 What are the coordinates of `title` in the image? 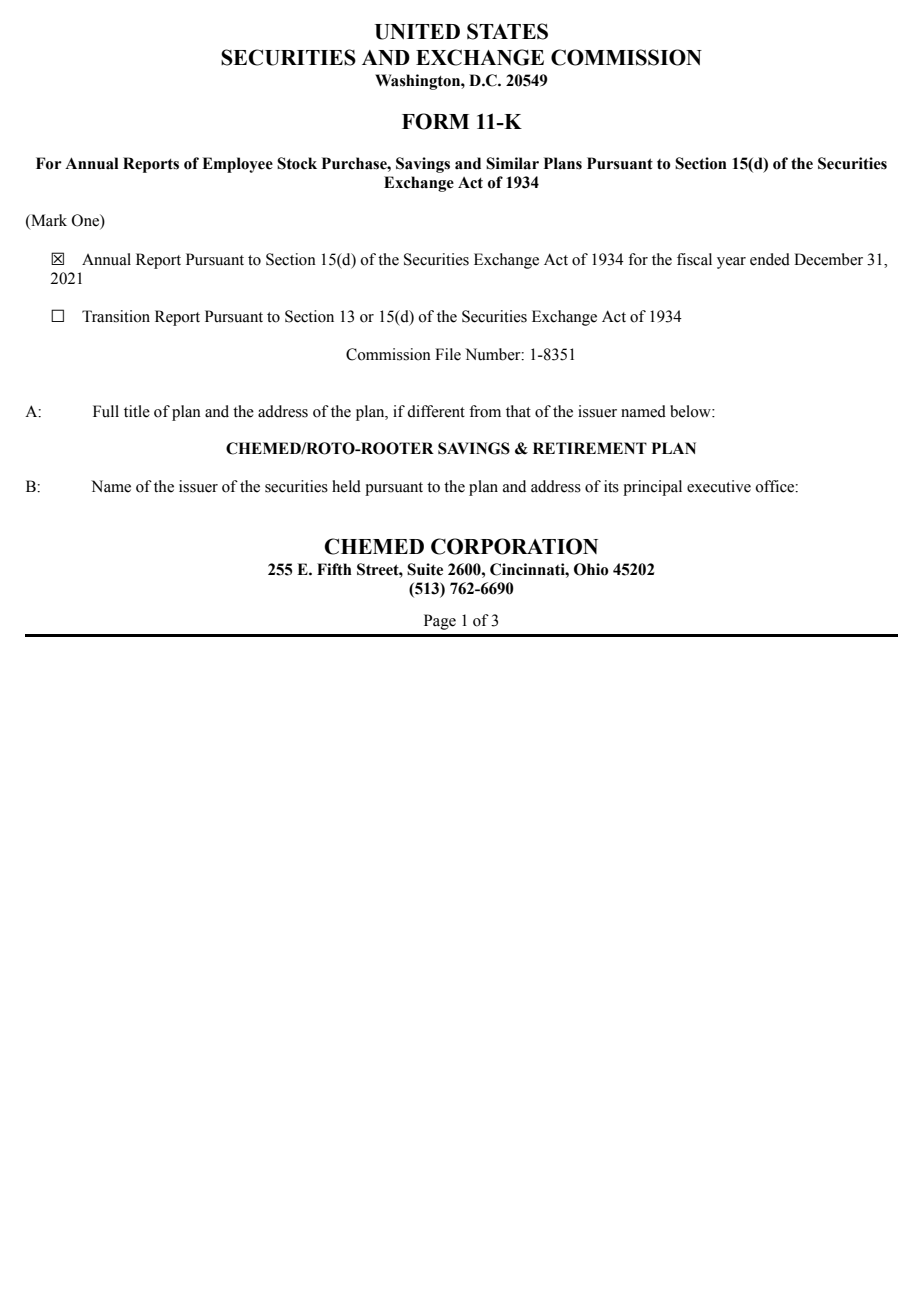 It's located at (137, 411).
